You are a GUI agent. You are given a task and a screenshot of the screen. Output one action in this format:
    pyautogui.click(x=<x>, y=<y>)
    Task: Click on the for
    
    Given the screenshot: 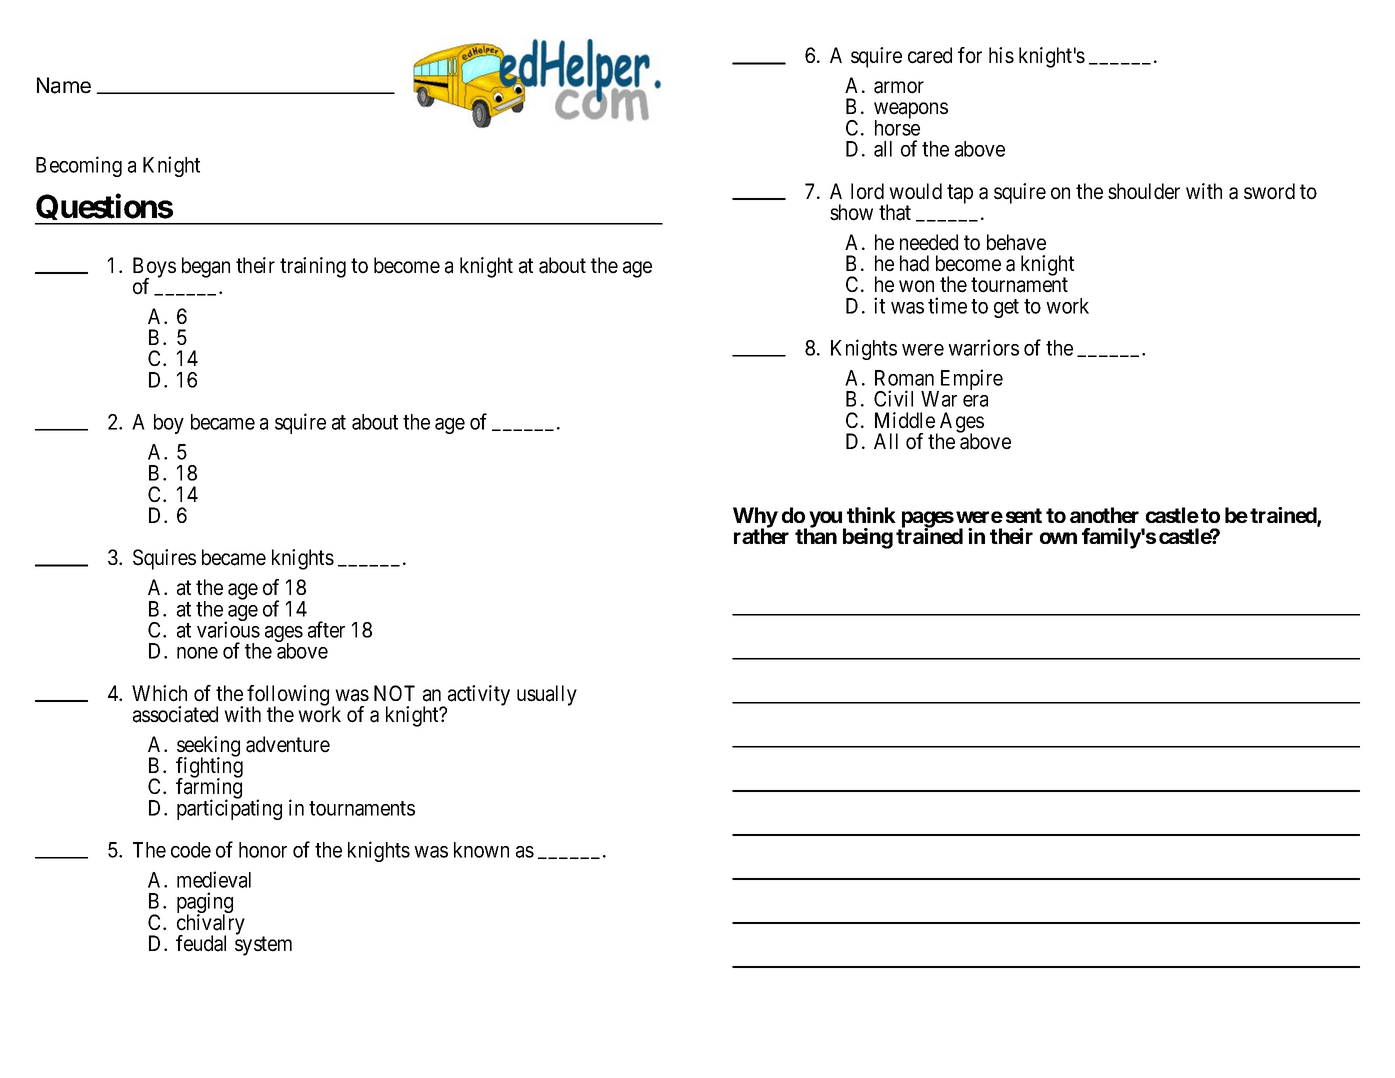 What is the action you would take?
    pyautogui.click(x=970, y=55)
